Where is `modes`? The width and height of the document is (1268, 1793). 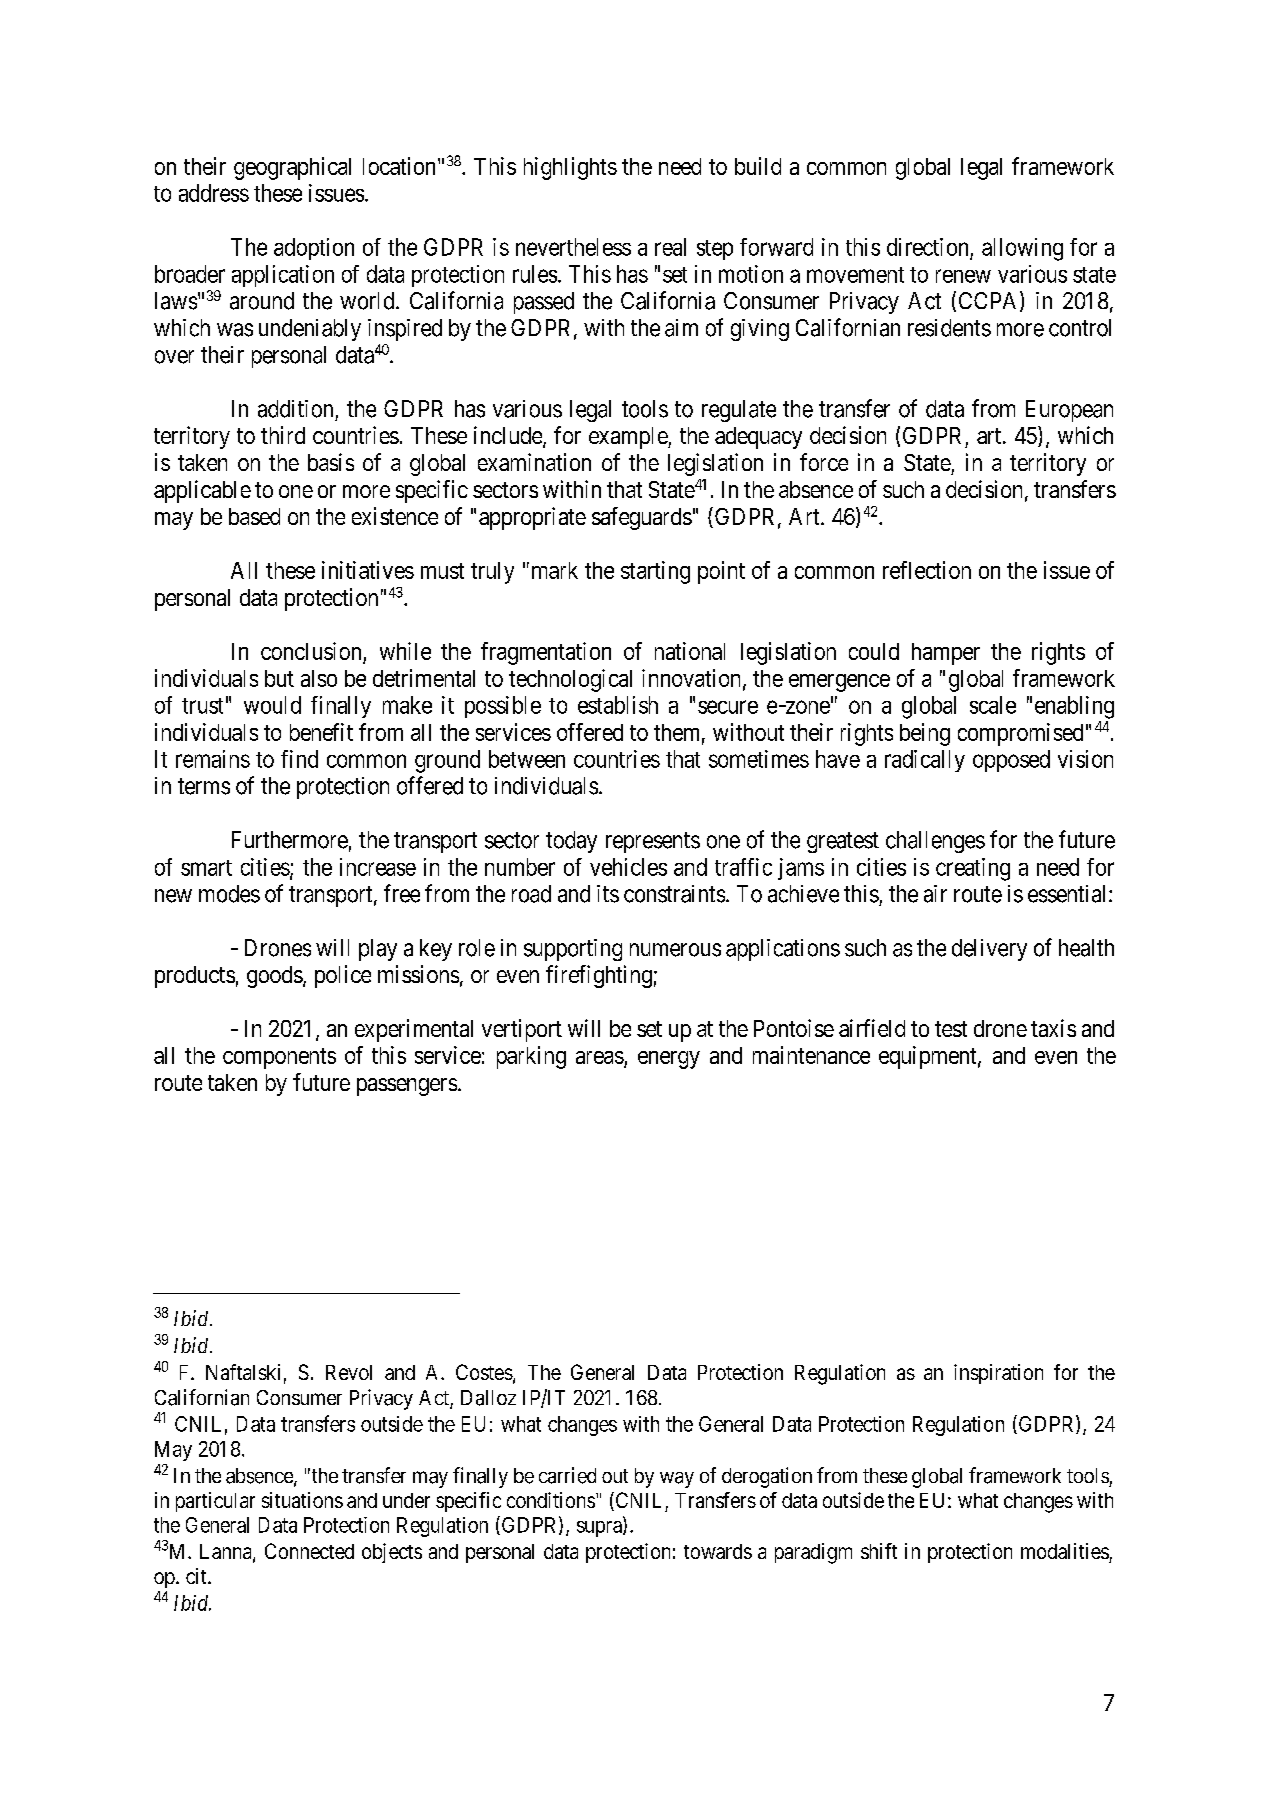 modes is located at coordinates (229, 894).
